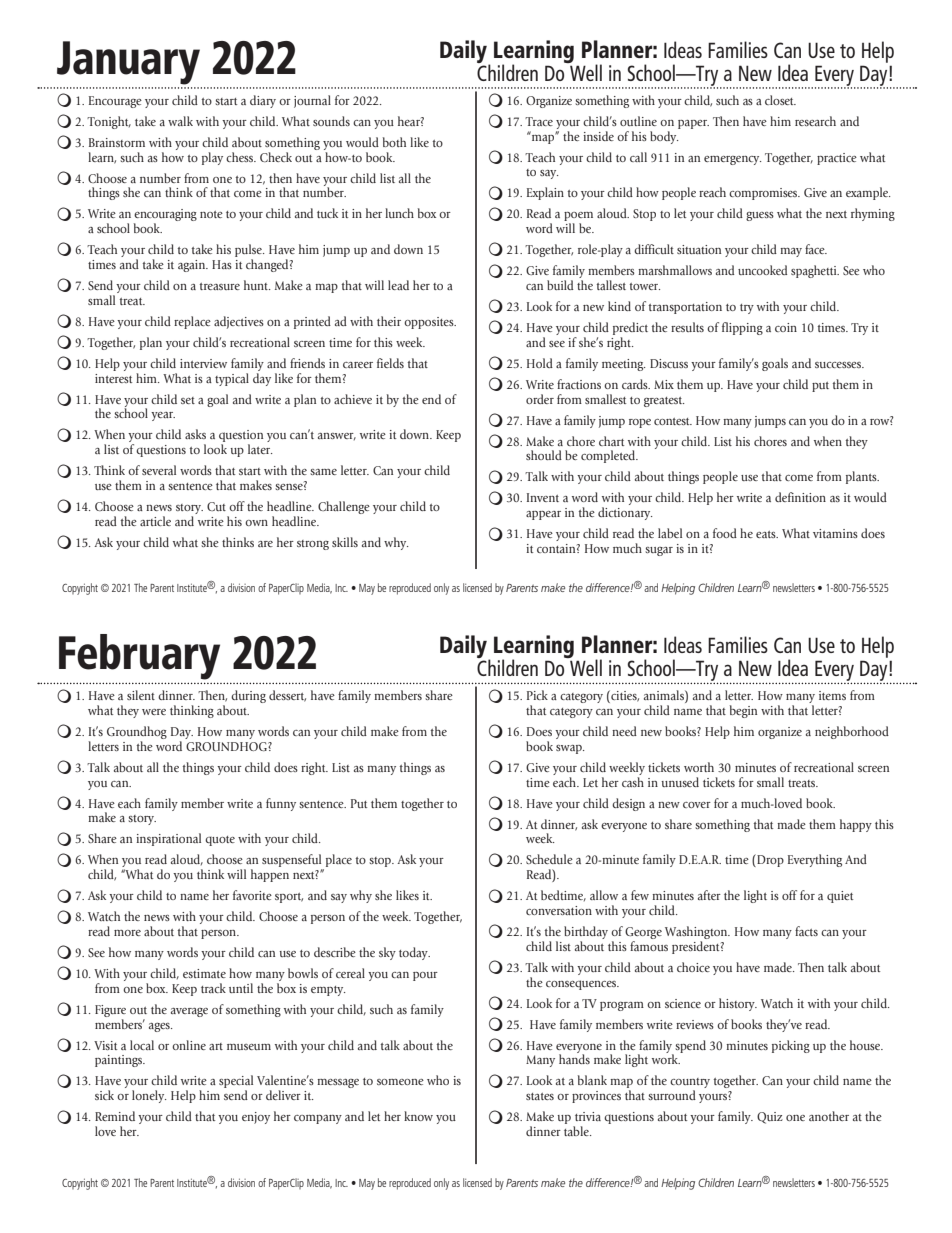 Image resolution: width=952 pixels, height=1233 pixels. What do you see at coordinates (800, 497) in the document?
I see `definition` at bounding box center [800, 497].
